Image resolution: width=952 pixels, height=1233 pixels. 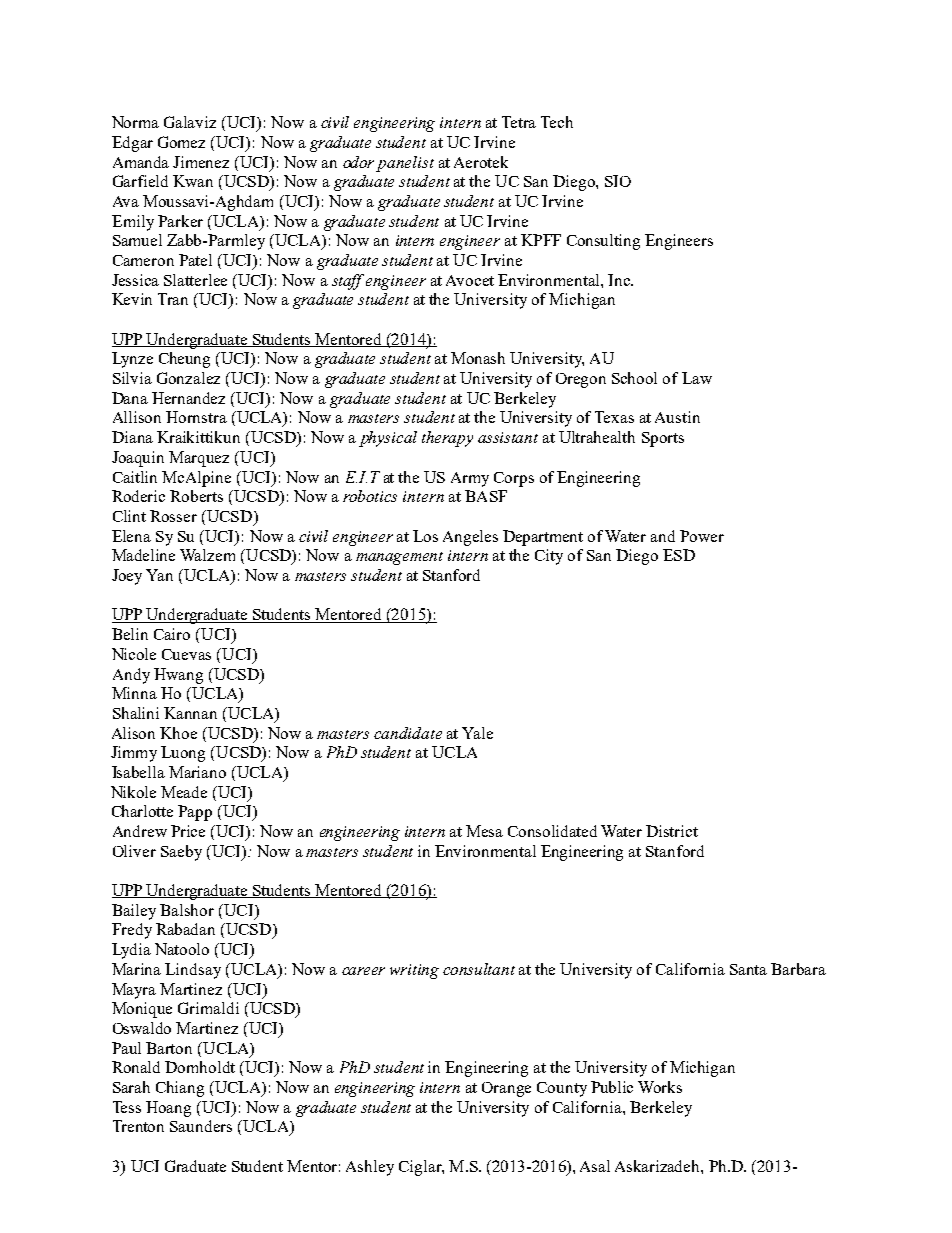 I want to click on Jimenez, so click(x=201, y=162).
